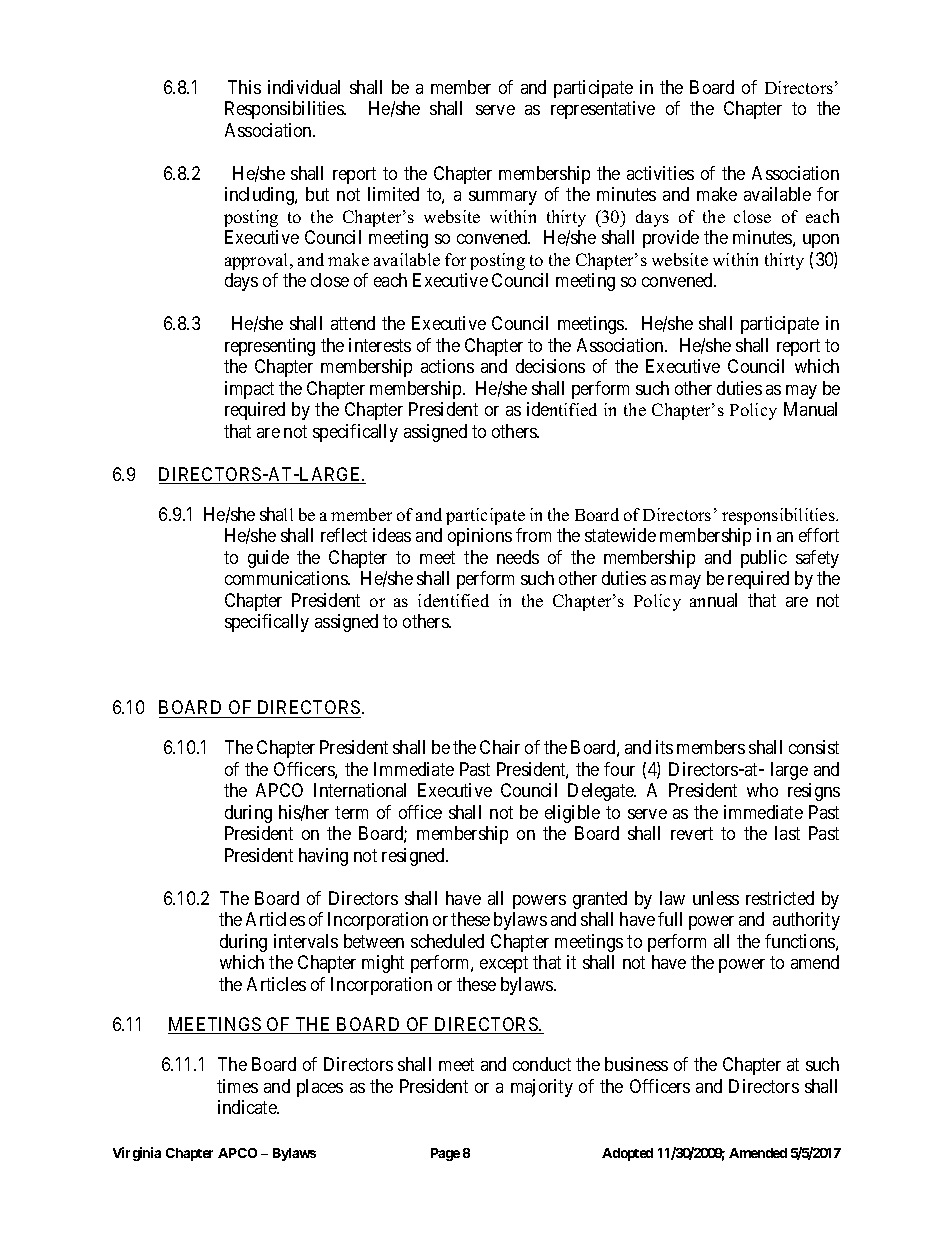 The width and height of the screenshot is (952, 1233). Describe the element at coordinates (248, 1107) in the screenshot. I see `indicate` at that location.
